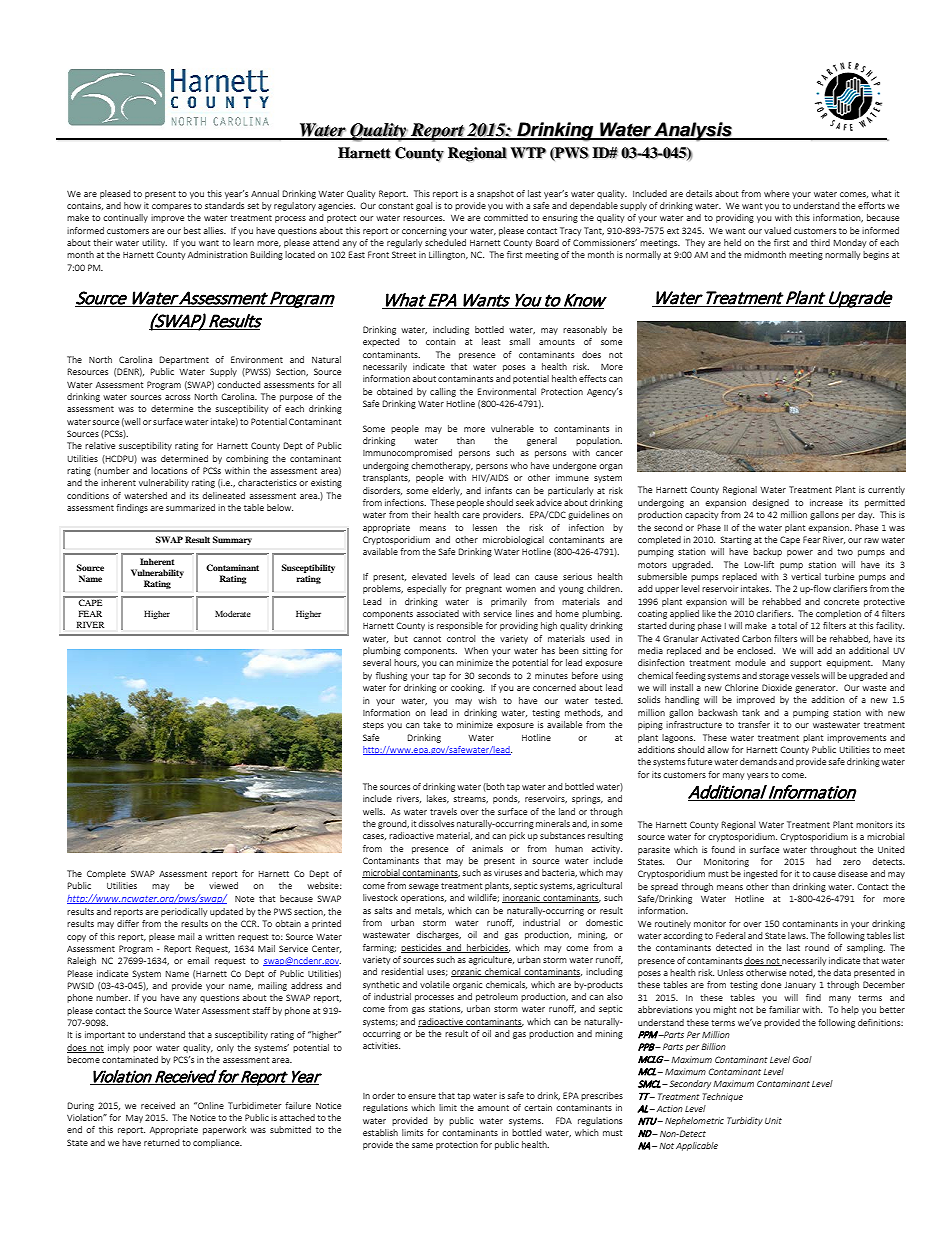  Describe the element at coordinates (476, 650) in the image. I see `When` at that location.
